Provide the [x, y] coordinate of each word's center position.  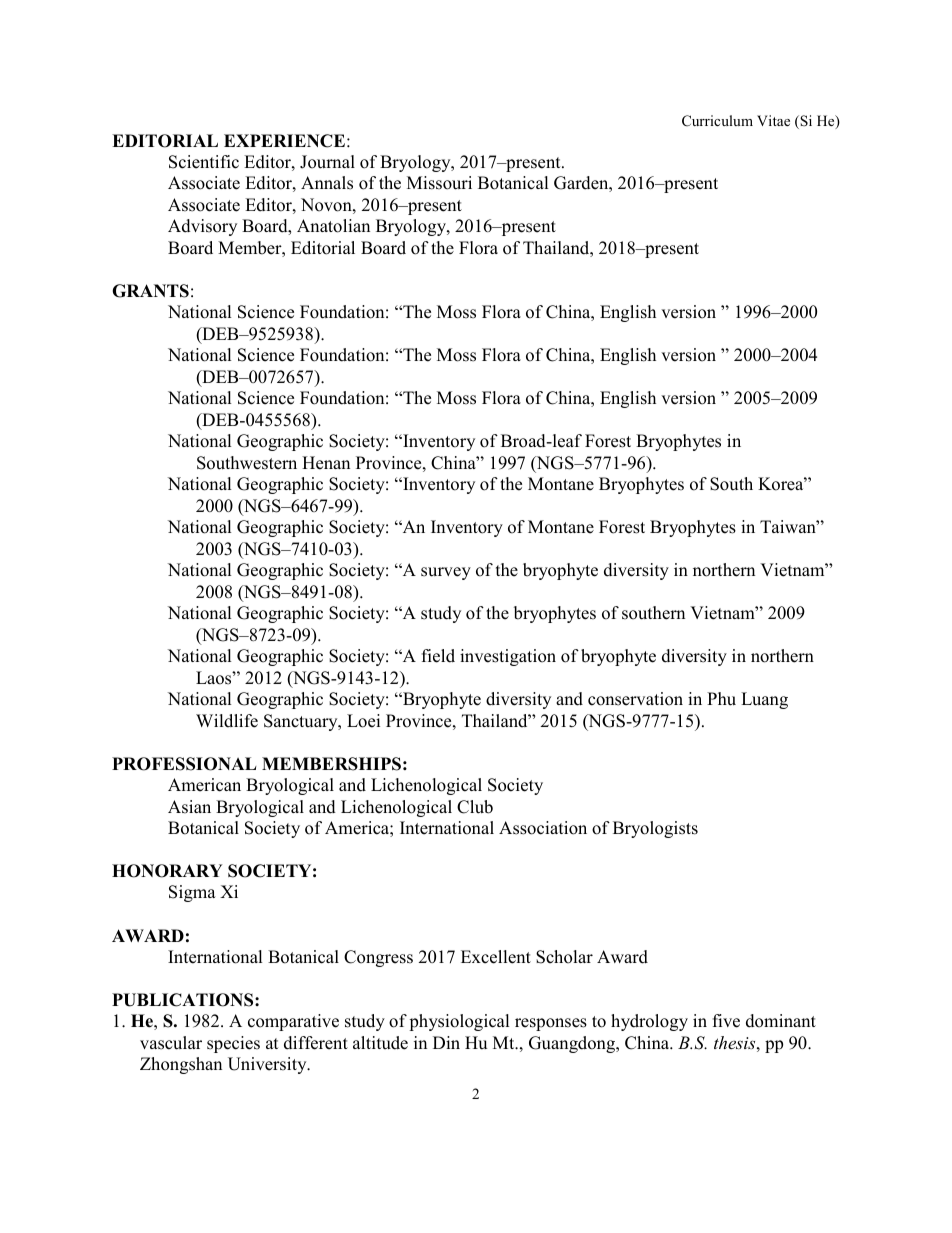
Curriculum [717, 121]
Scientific [204, 162]
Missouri [439, 183]
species [233, 1044]
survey [446, 573]
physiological [459, 1022]
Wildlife [227, 721]
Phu [721, 699]
